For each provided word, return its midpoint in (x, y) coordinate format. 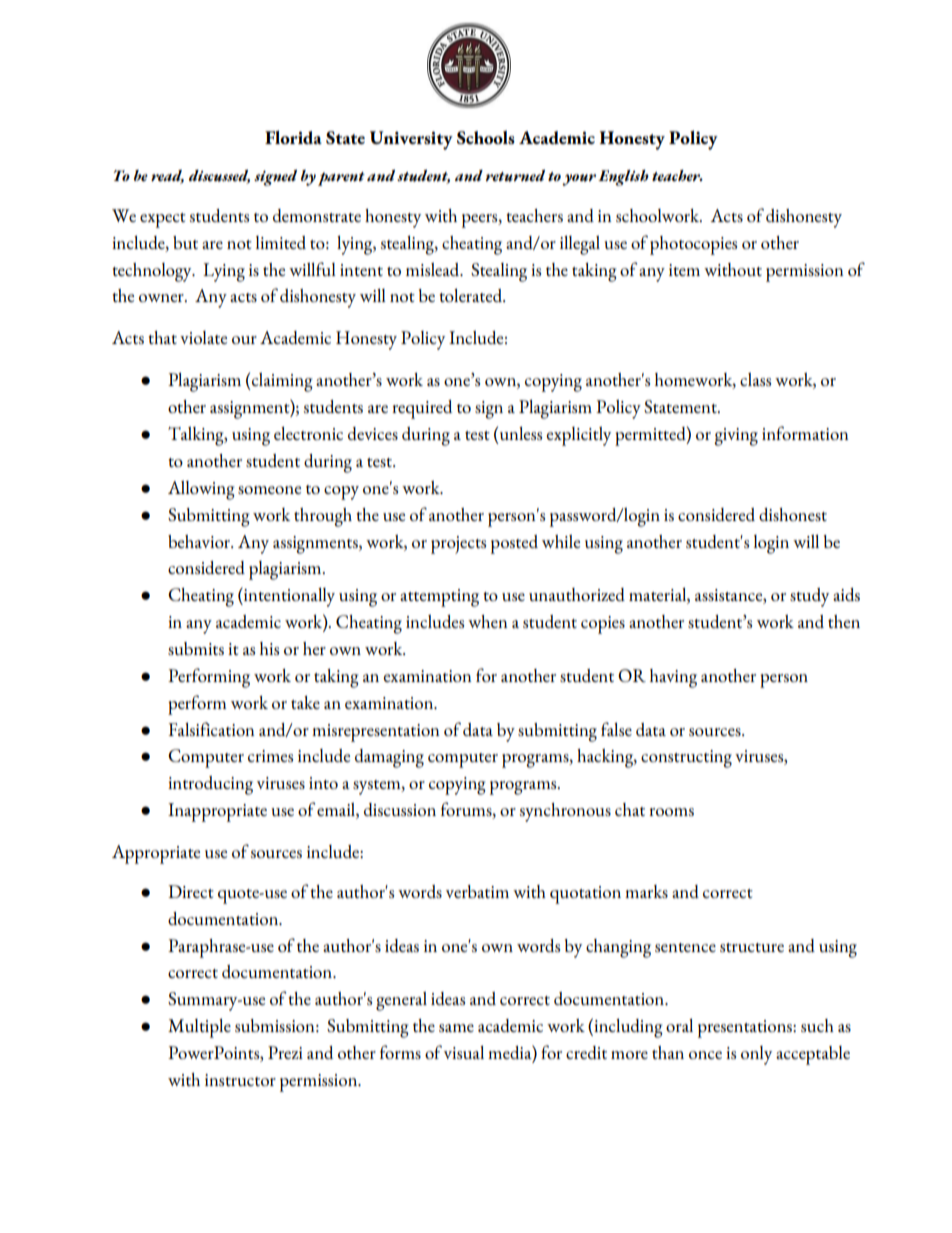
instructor (240, 1080)
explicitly (578, 436)
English (623, 178)
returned (515, 176)
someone (269, 490)
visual (464, 1052)
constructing (686, 759)
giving (736, 437)
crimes (270, 756)
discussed (219, 177)
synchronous (565, 812)
